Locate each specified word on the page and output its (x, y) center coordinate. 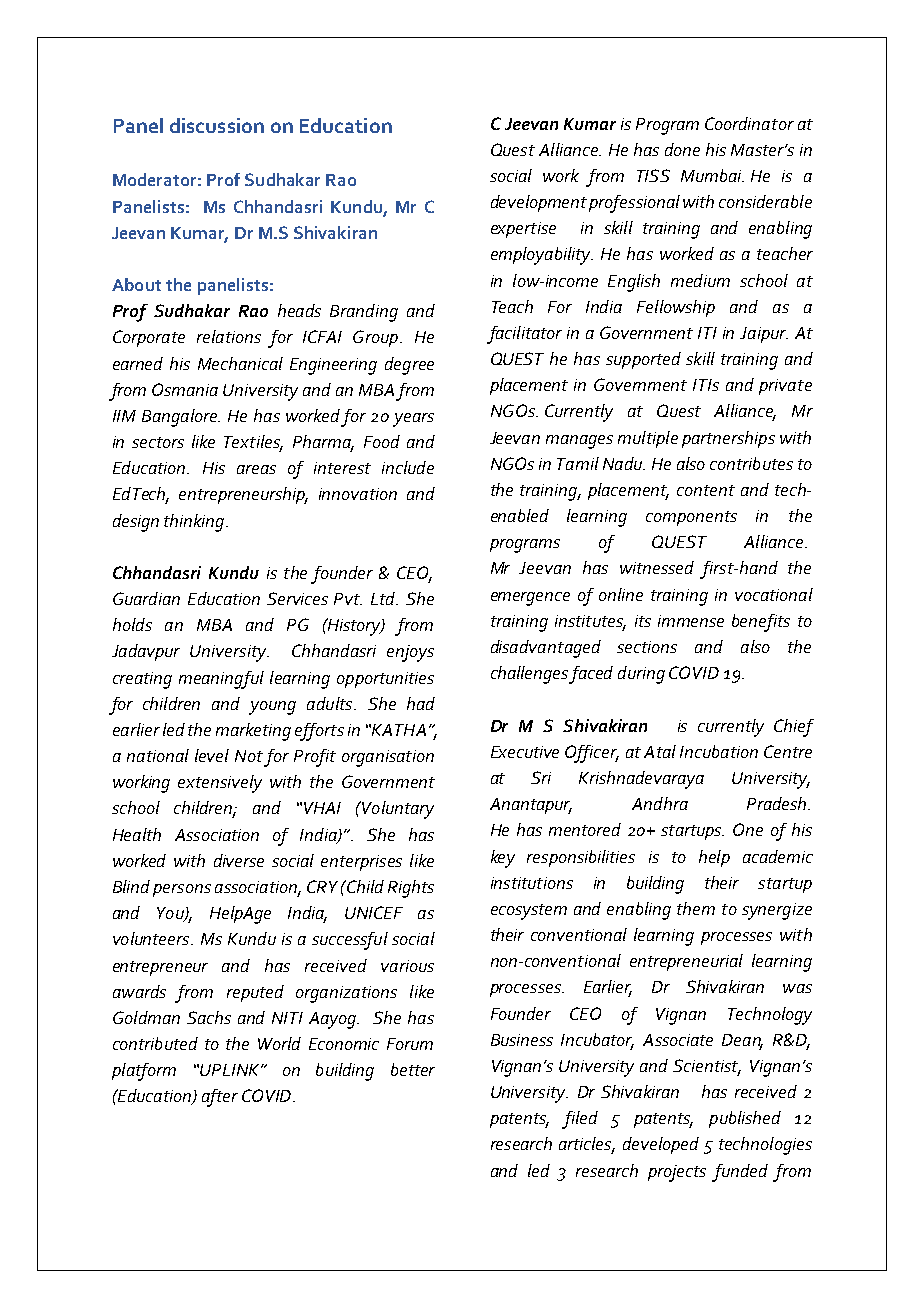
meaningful (221, 680)
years (413, 420)
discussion (217, 125)
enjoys (410, 653)
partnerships (728, 439)
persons (182, 890)
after (220, 1098)
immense (691, 621)
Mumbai (712, 175)
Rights (411, 889)
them (696, 908)
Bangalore (181, 418)
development (539, 203)
